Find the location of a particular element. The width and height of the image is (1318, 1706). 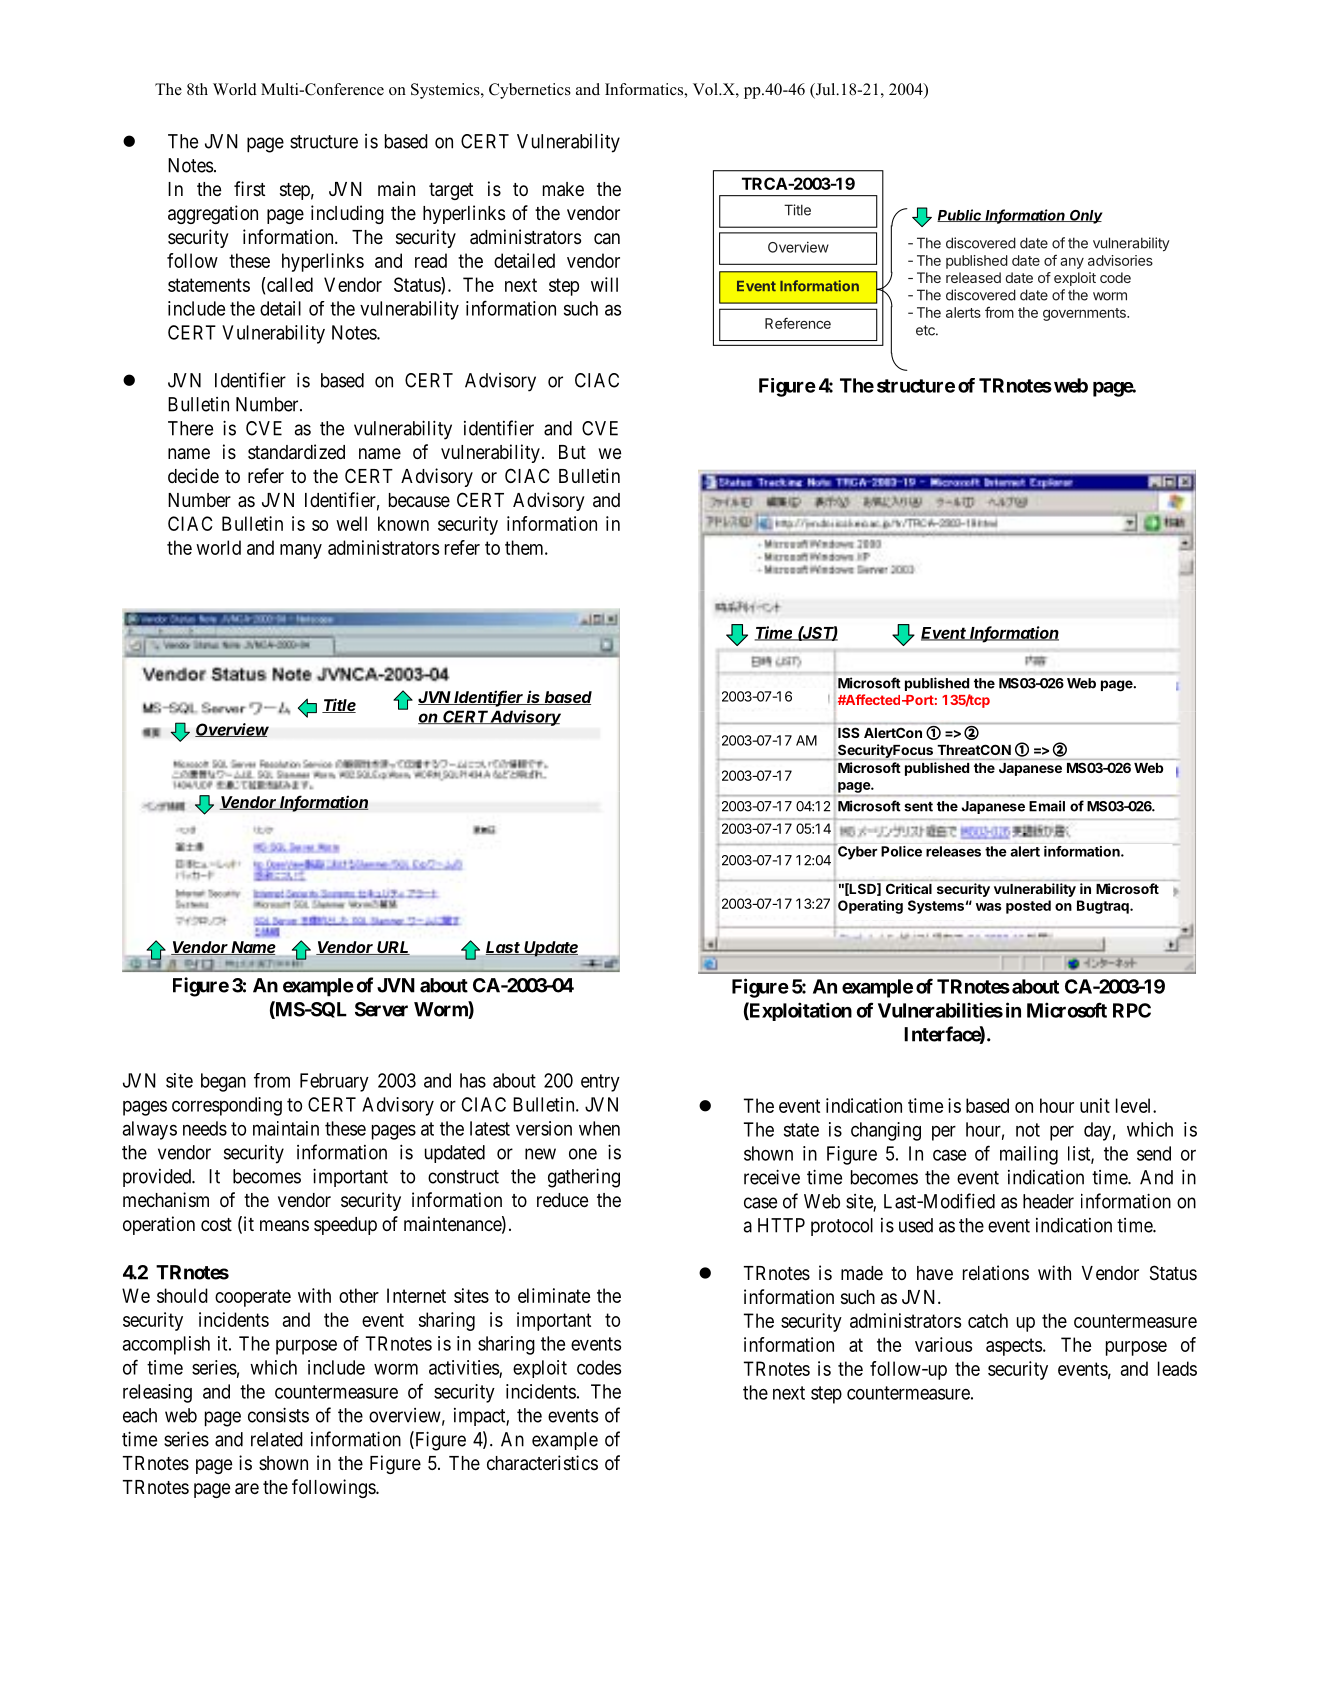

URL is located at coordinates (393, 948).
